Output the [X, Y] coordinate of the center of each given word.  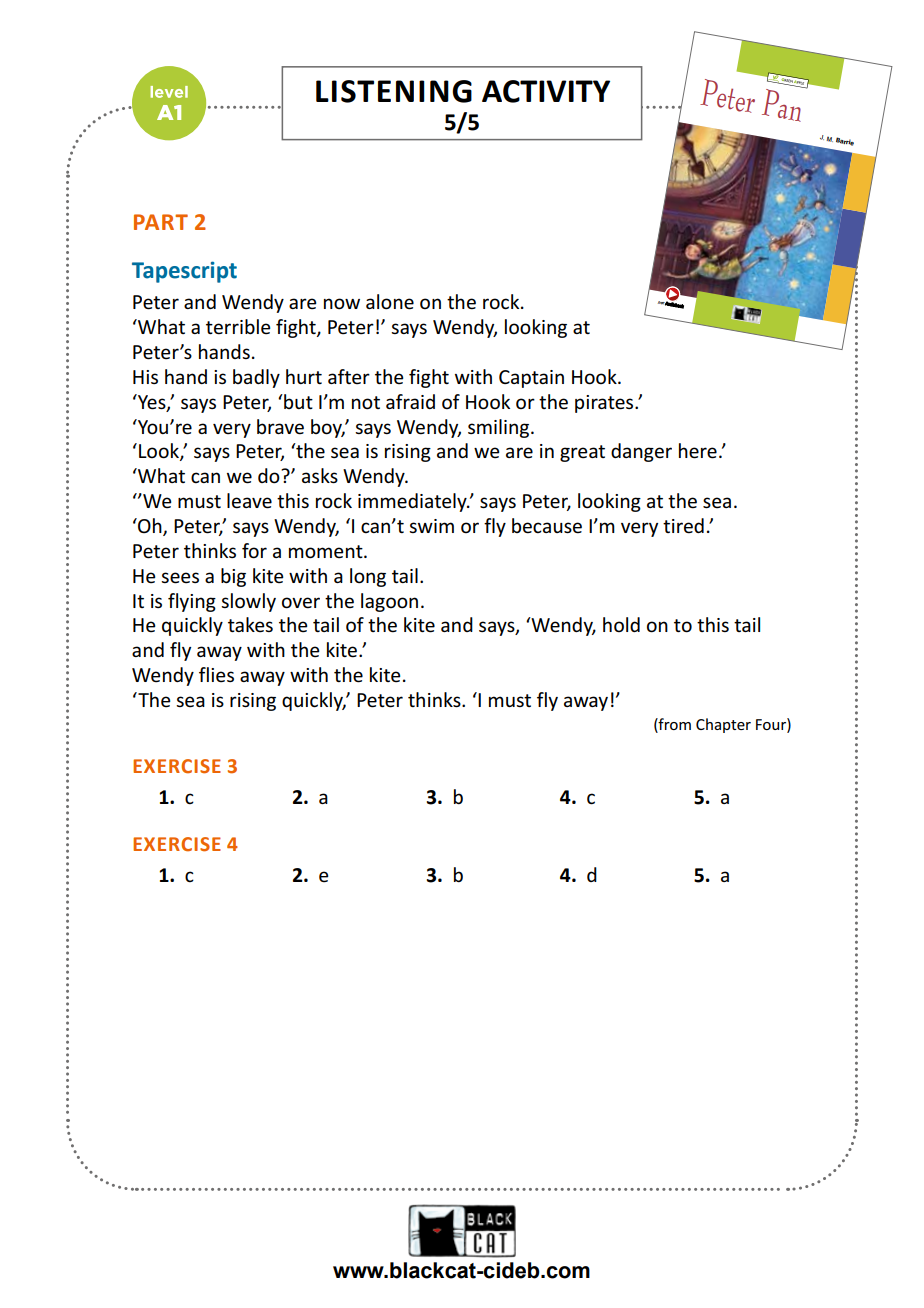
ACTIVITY [546, 91]
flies [216, 675]
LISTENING [394, 91]
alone [390, 302]
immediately [413, 502]
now [342, 304]
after [349, 377]
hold [621, 624]
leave [249, 501]
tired [683, 526]
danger [641, 452]
